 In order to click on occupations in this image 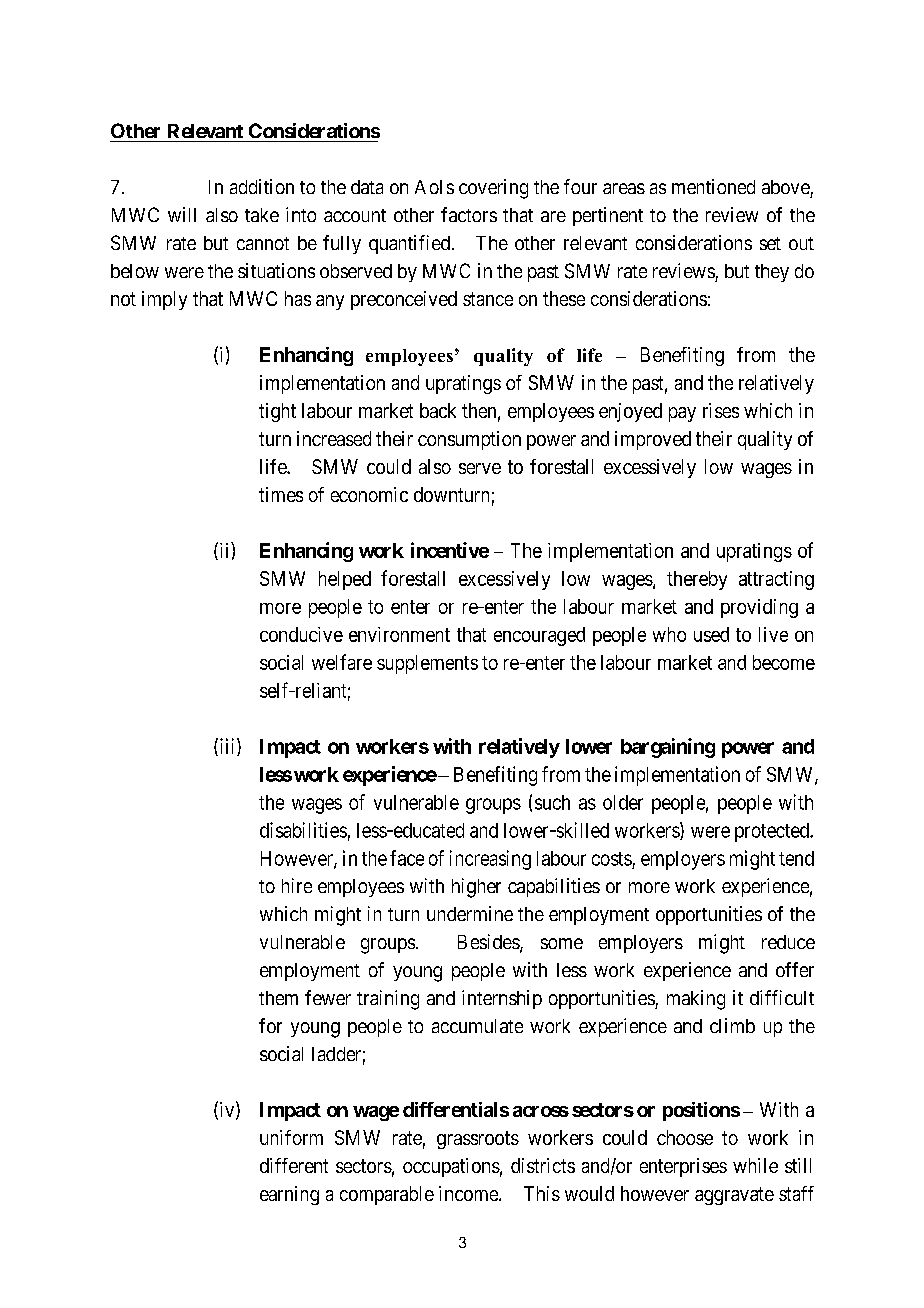, I will do `click(451, 1167)`.
